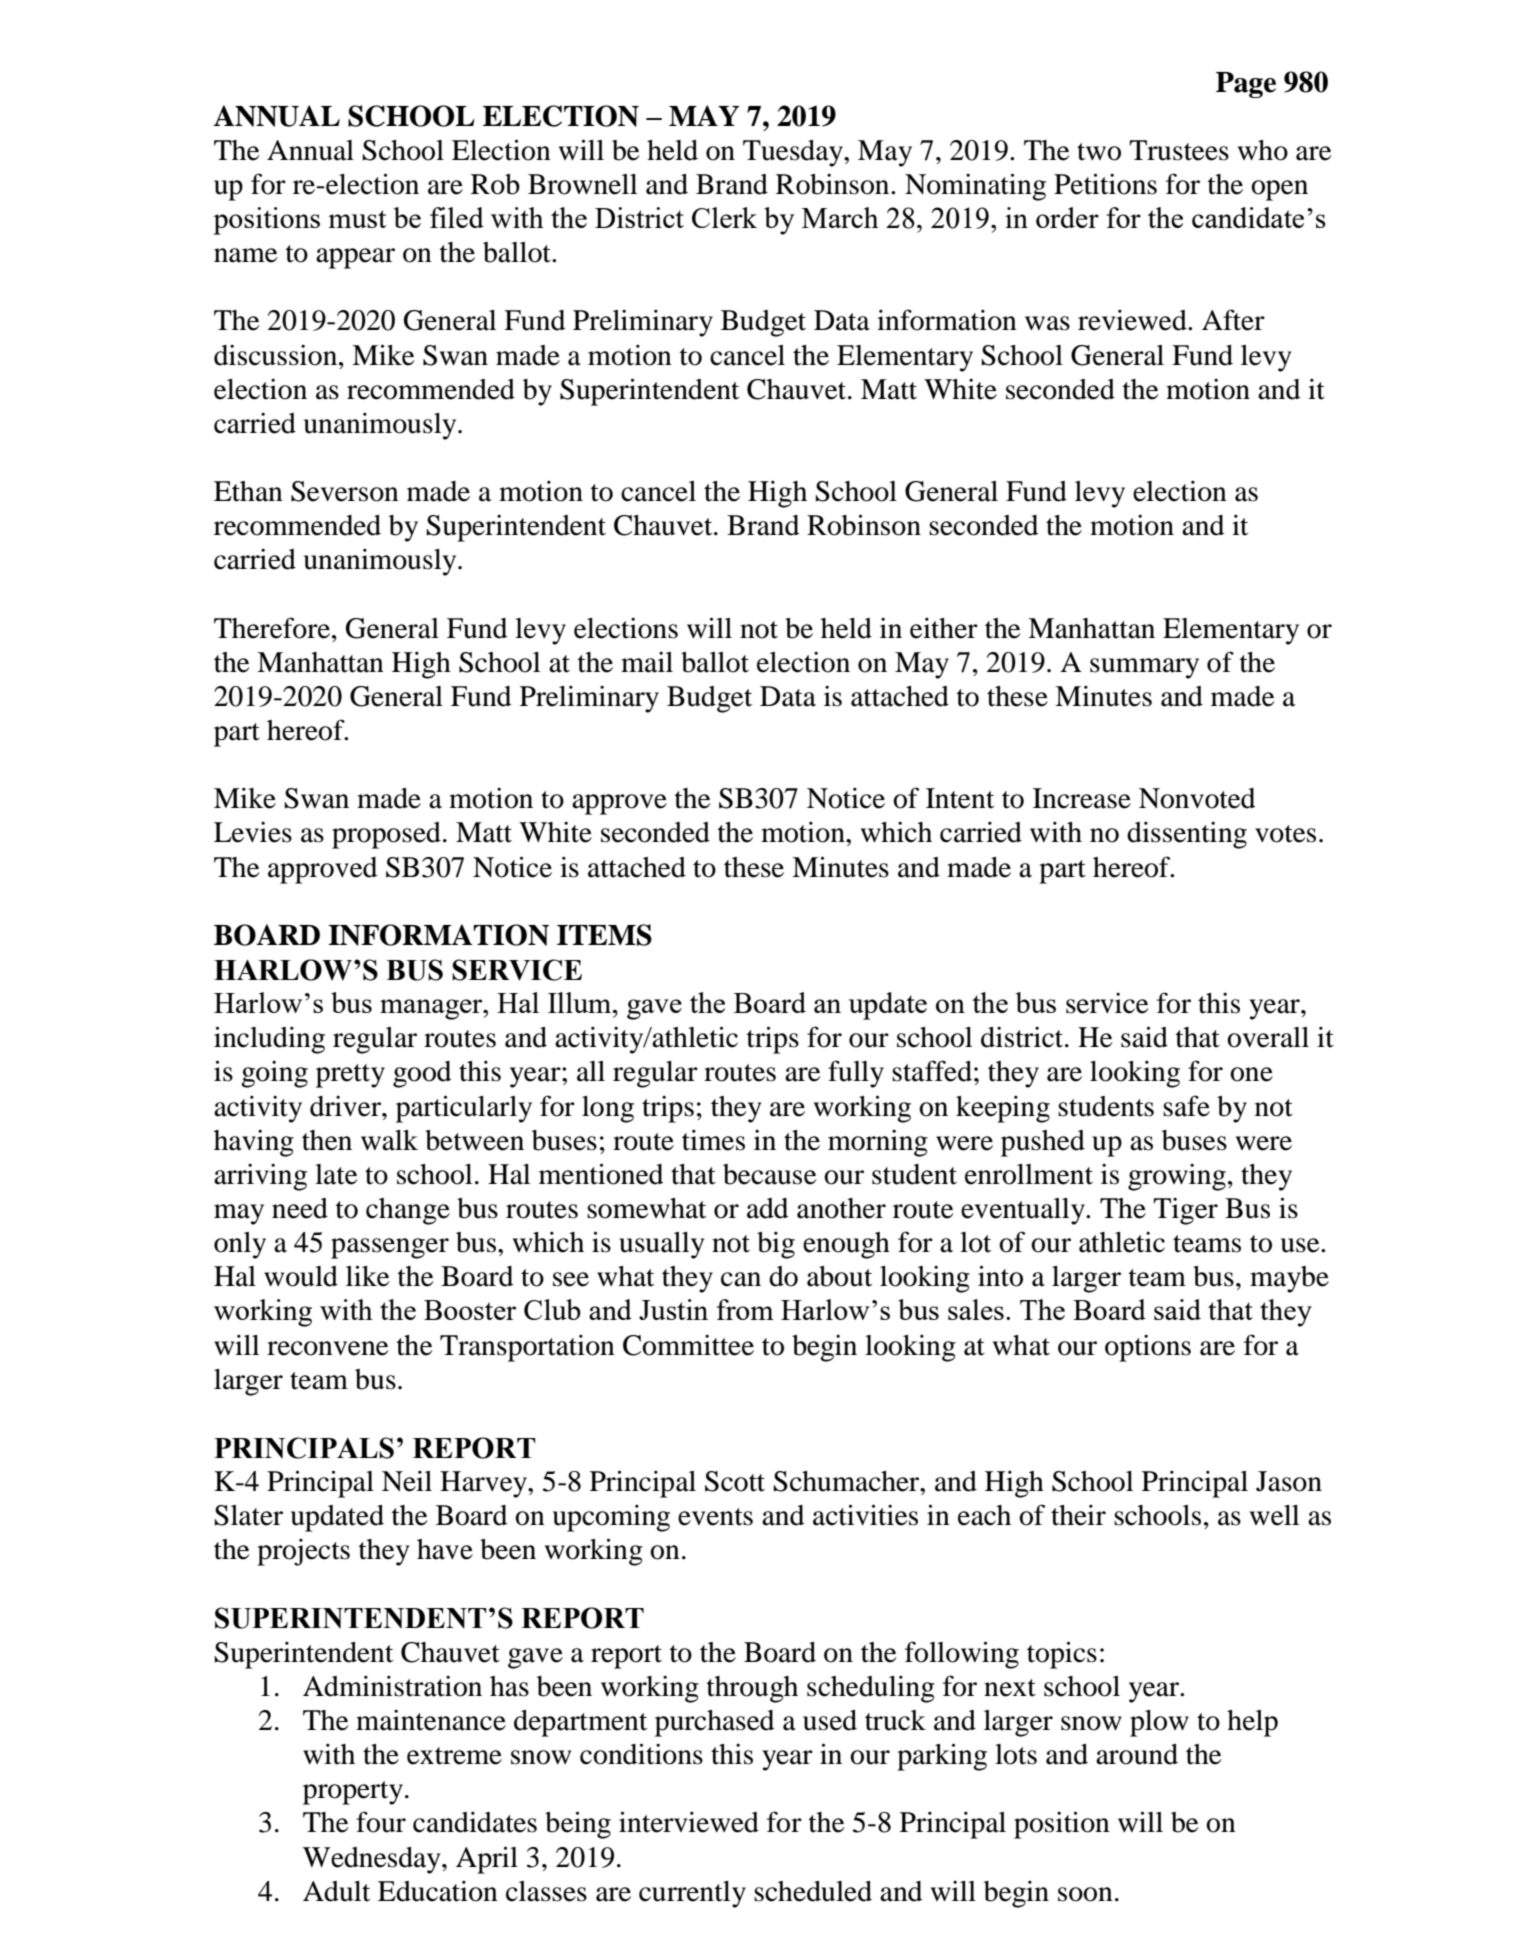 This screenshot has height=1959, width=1514. Describe the element at coordinates (1085, 1894) in the screenshot. I see `soon` at that location.
